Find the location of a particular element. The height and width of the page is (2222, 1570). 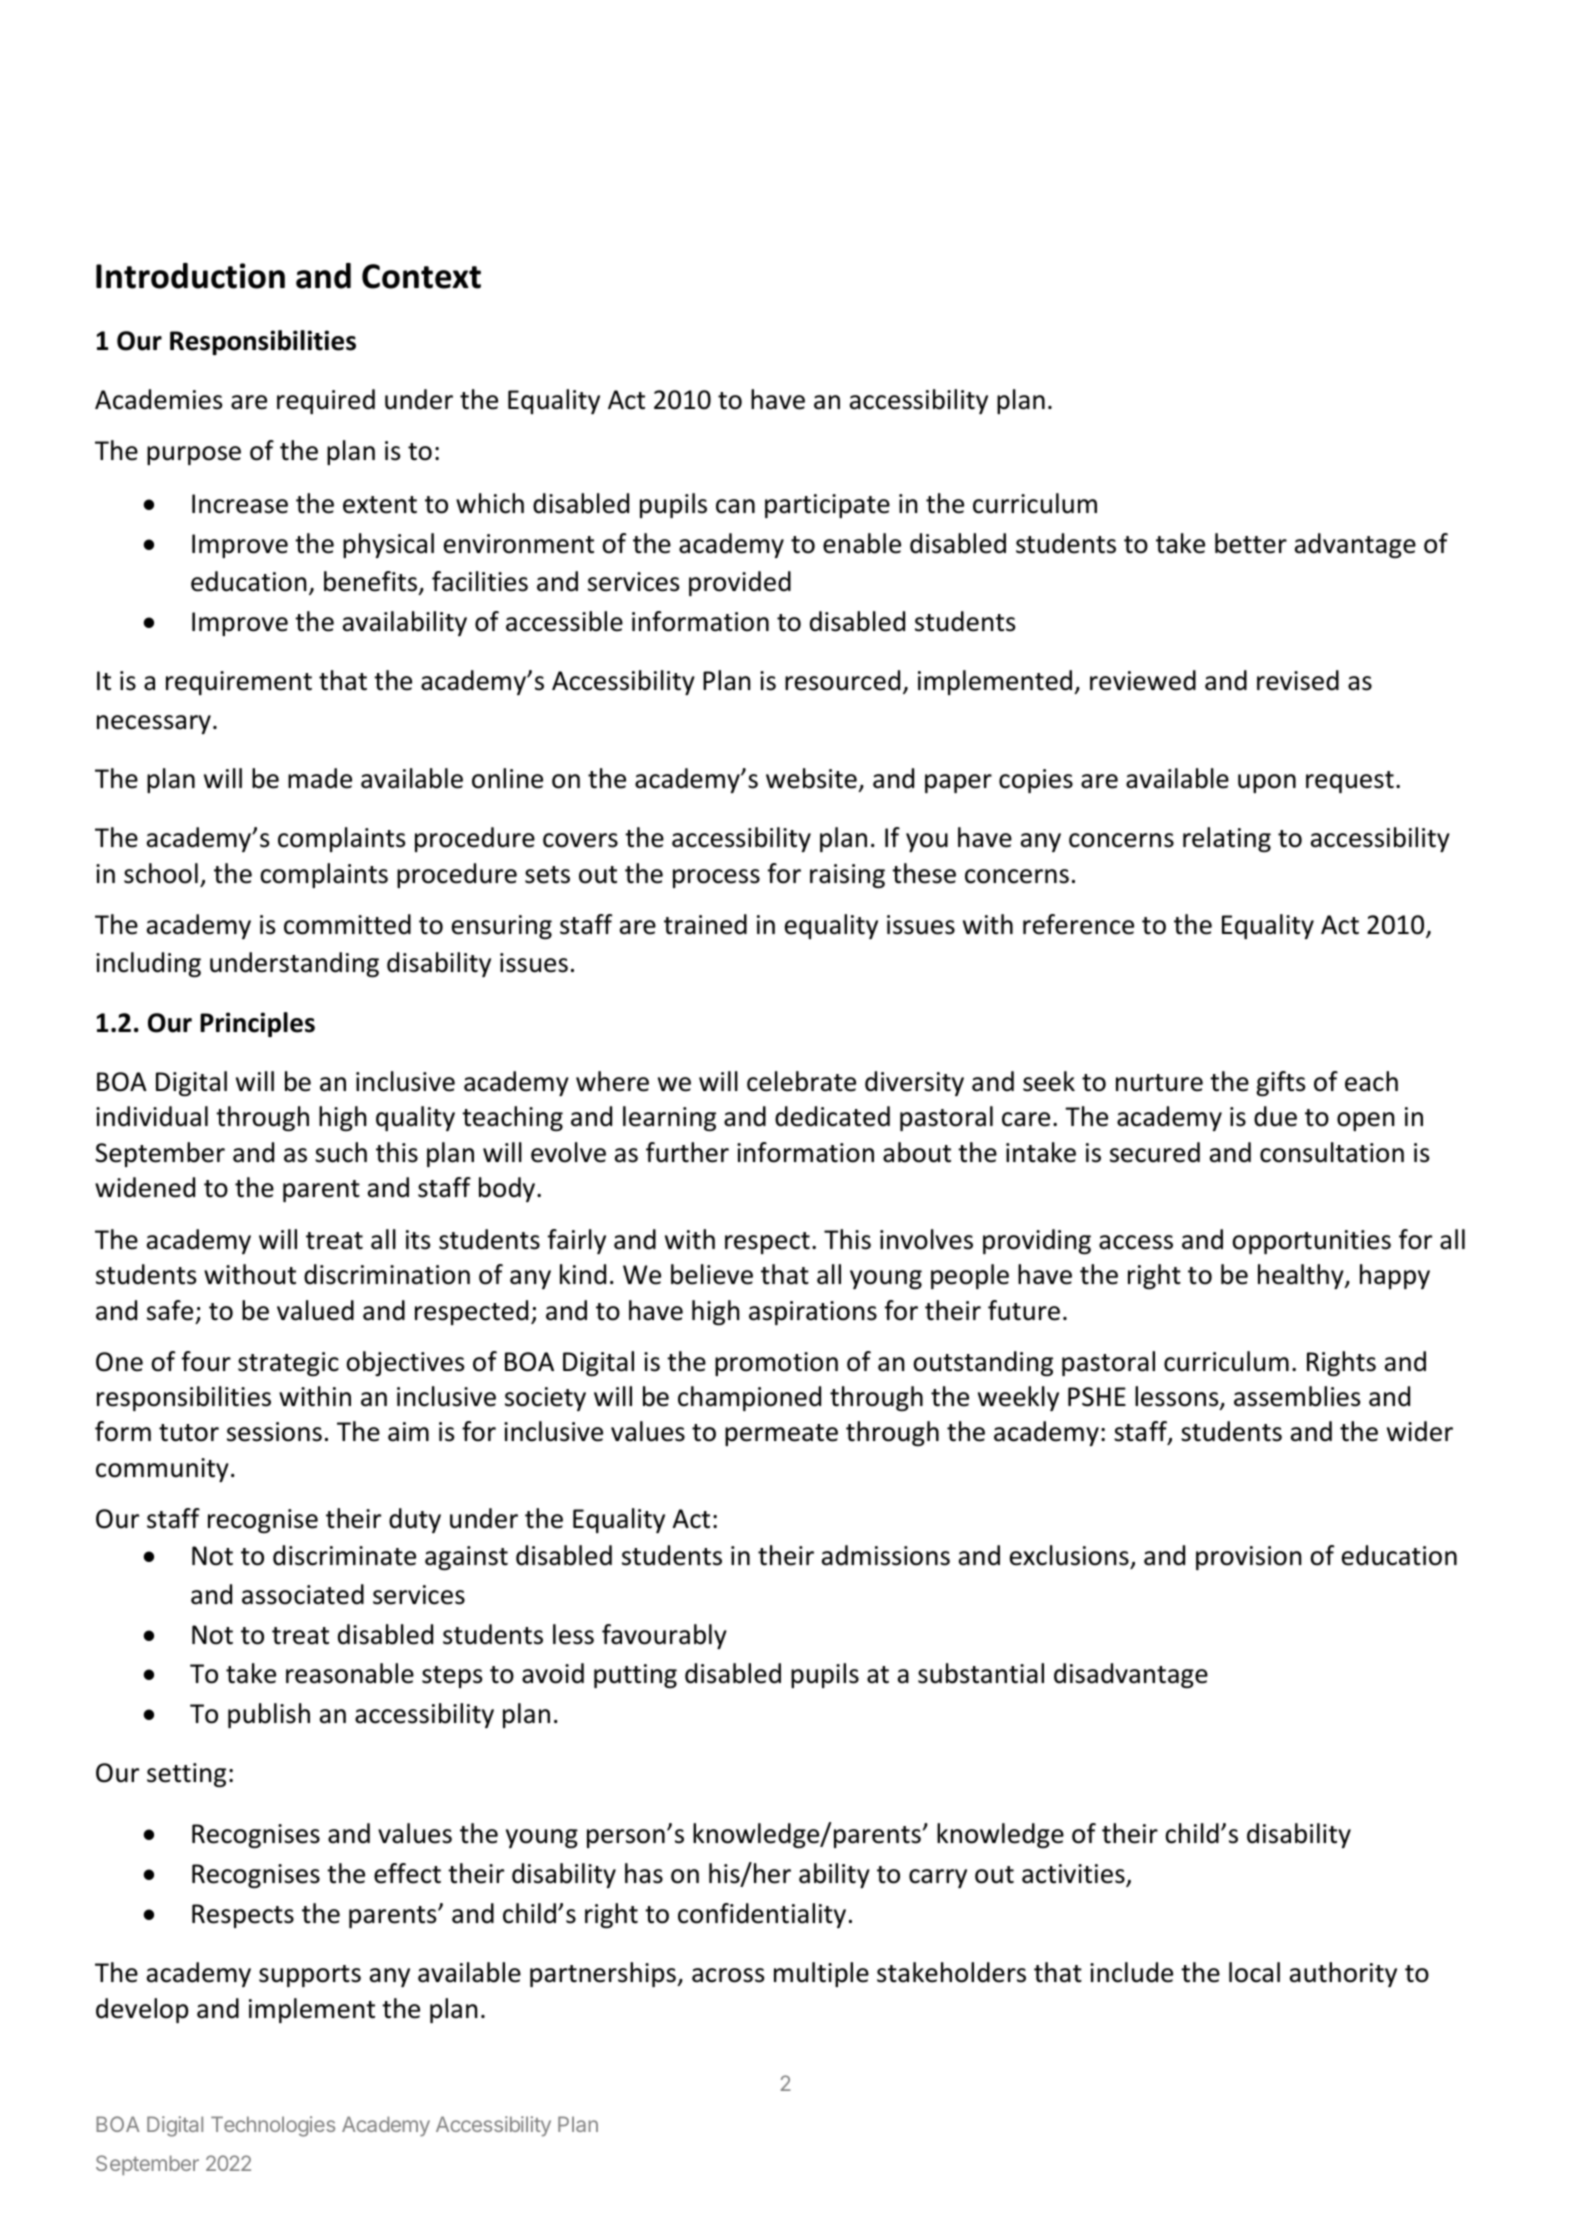

better is located at coordinates (1251, 543).
